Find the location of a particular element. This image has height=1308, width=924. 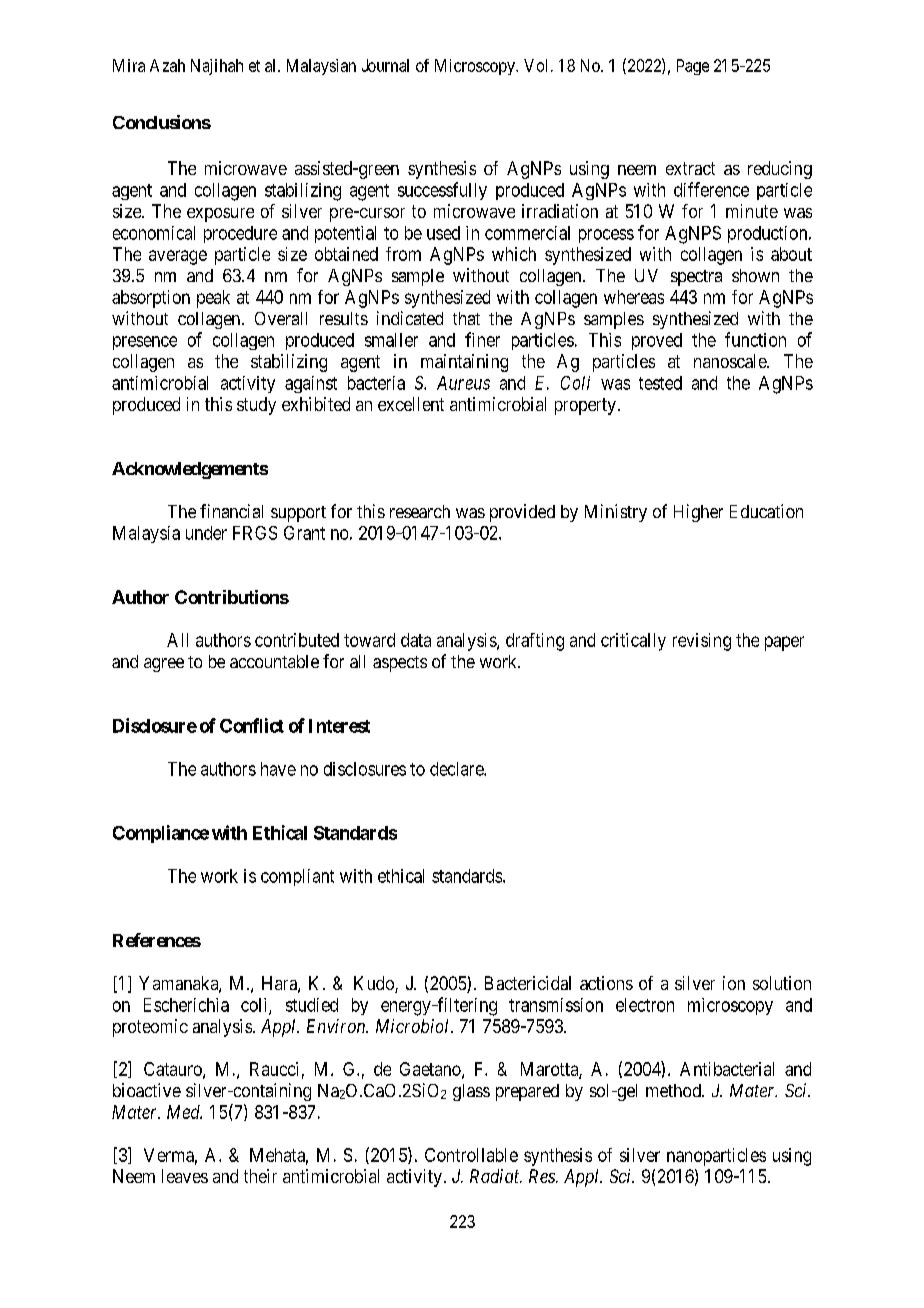

agree is located at coordinates (164, 665).
